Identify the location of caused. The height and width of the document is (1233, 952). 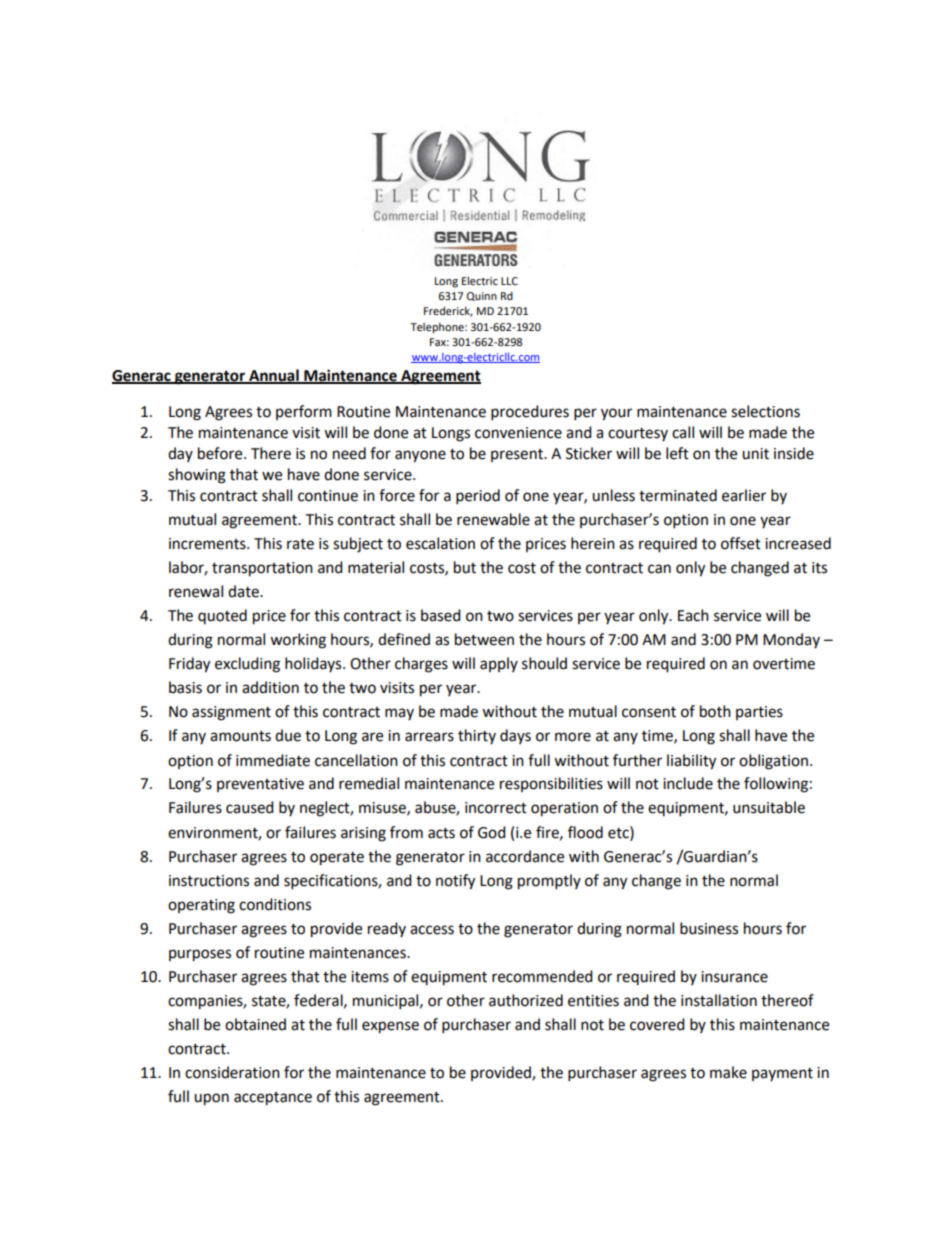
(250, 807).
